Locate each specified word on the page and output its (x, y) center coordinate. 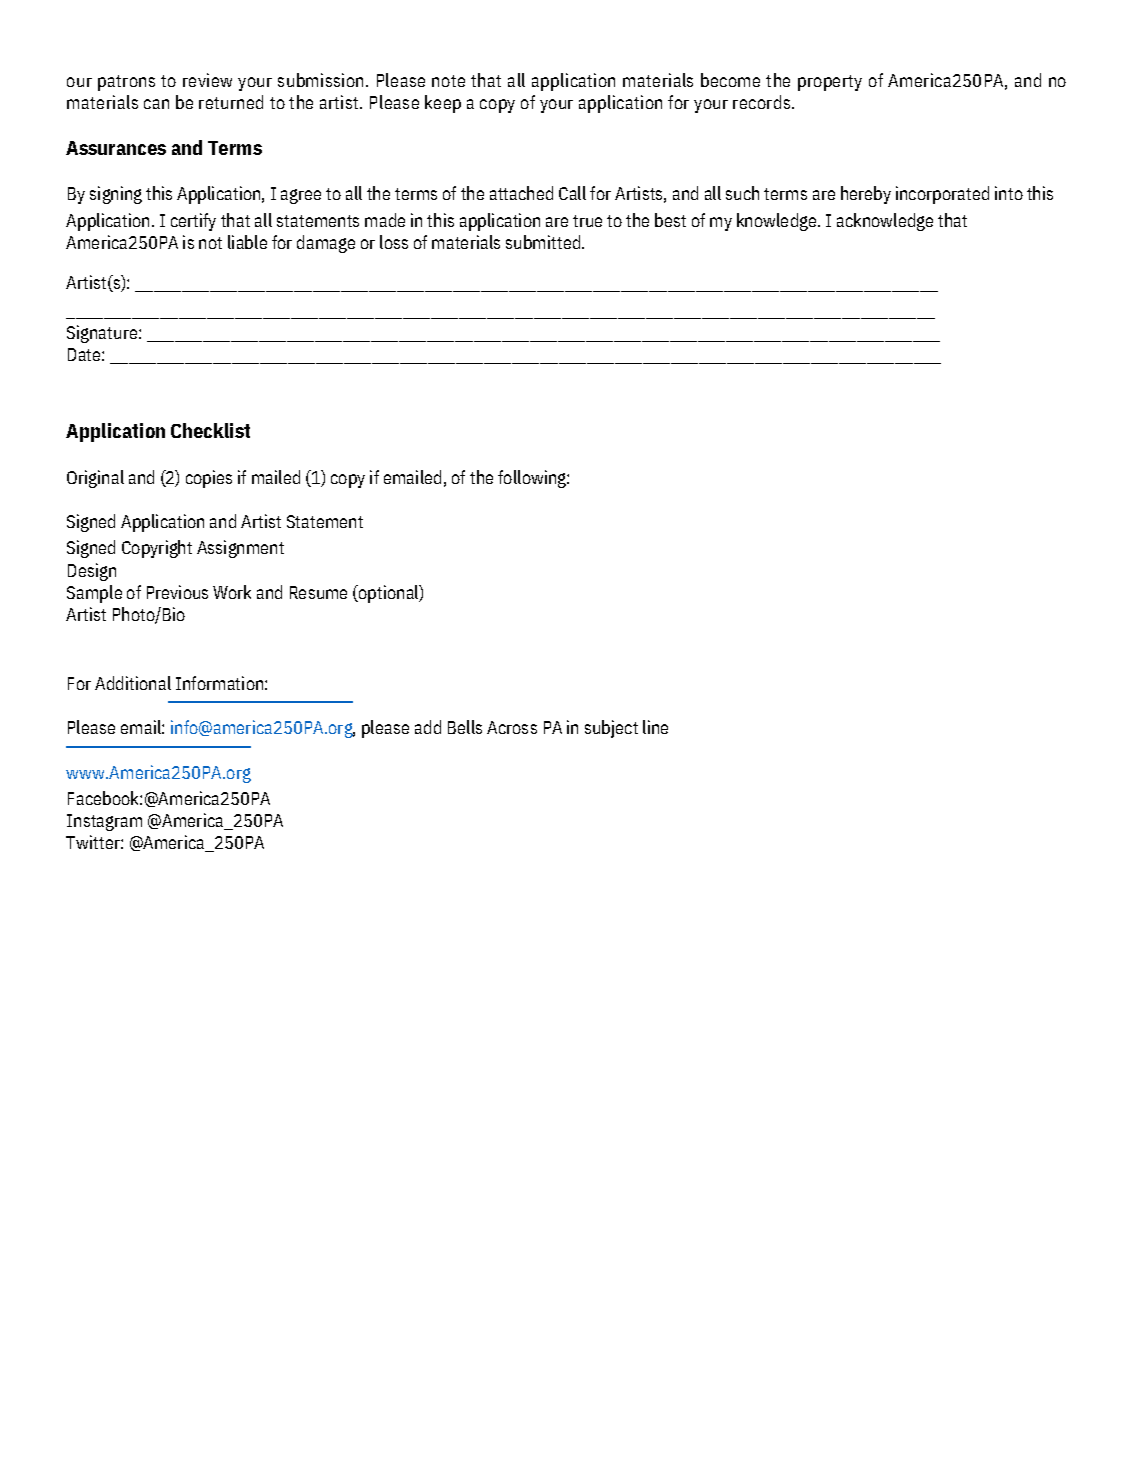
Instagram (104, 822)
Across (512, 727)
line (655, 727)
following (533, 479)
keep (443, 104)
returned (231, 102)
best (670, 220)
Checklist (210, 430)
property (830, 83)
